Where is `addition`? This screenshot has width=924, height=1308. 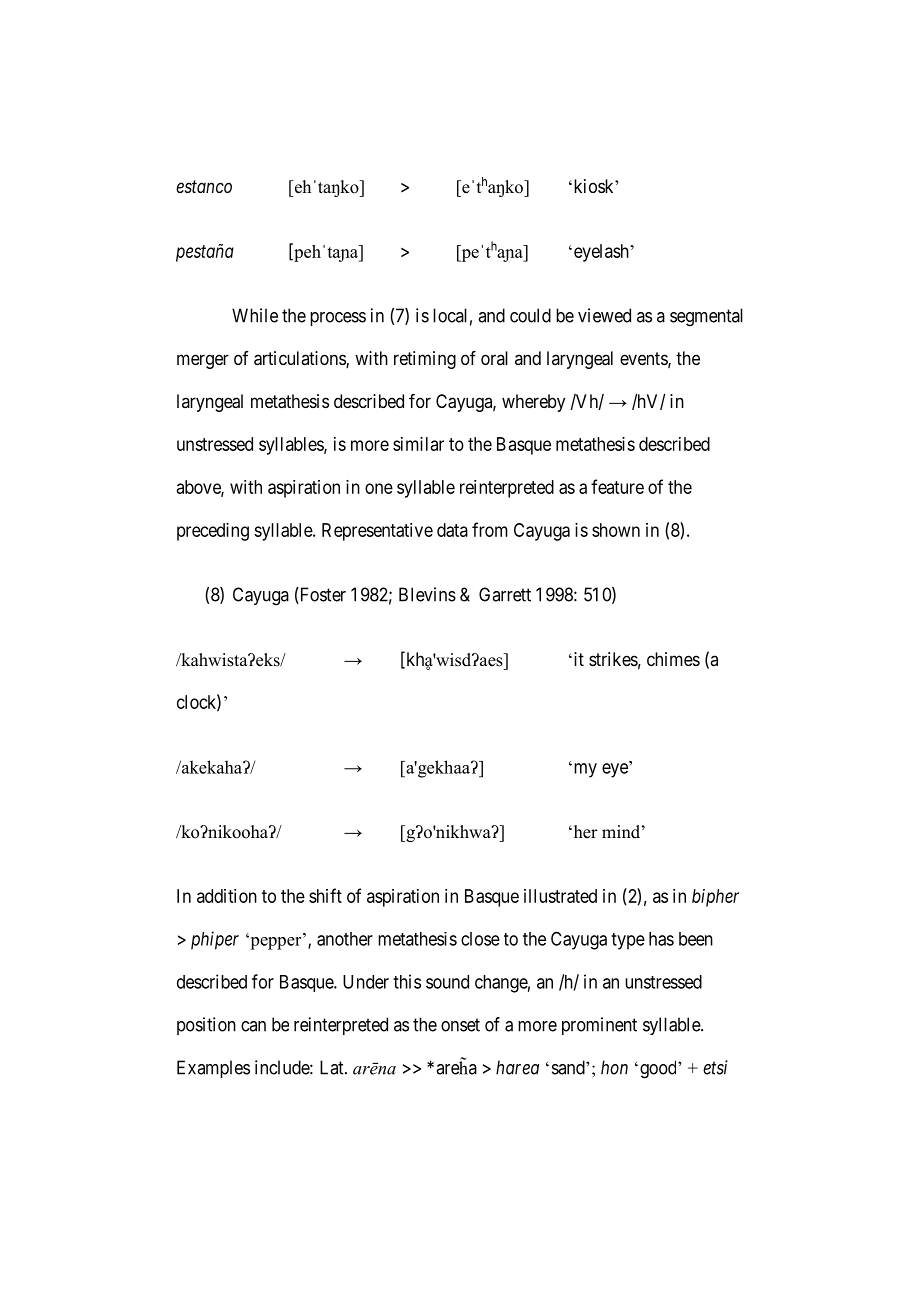 addition is located at coordinates (227, 896).
